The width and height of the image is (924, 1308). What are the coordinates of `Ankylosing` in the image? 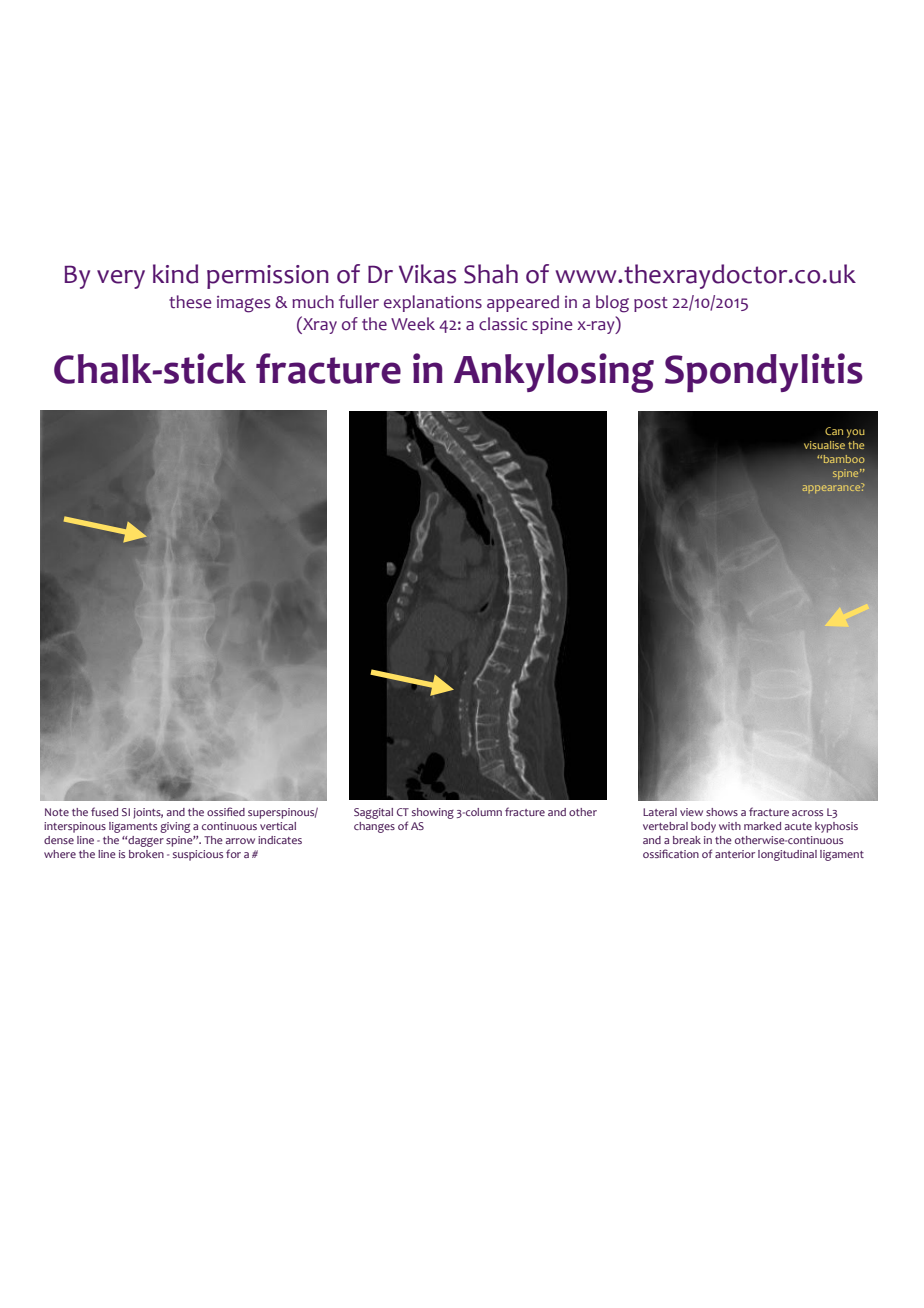 It's located at (554, 373).
